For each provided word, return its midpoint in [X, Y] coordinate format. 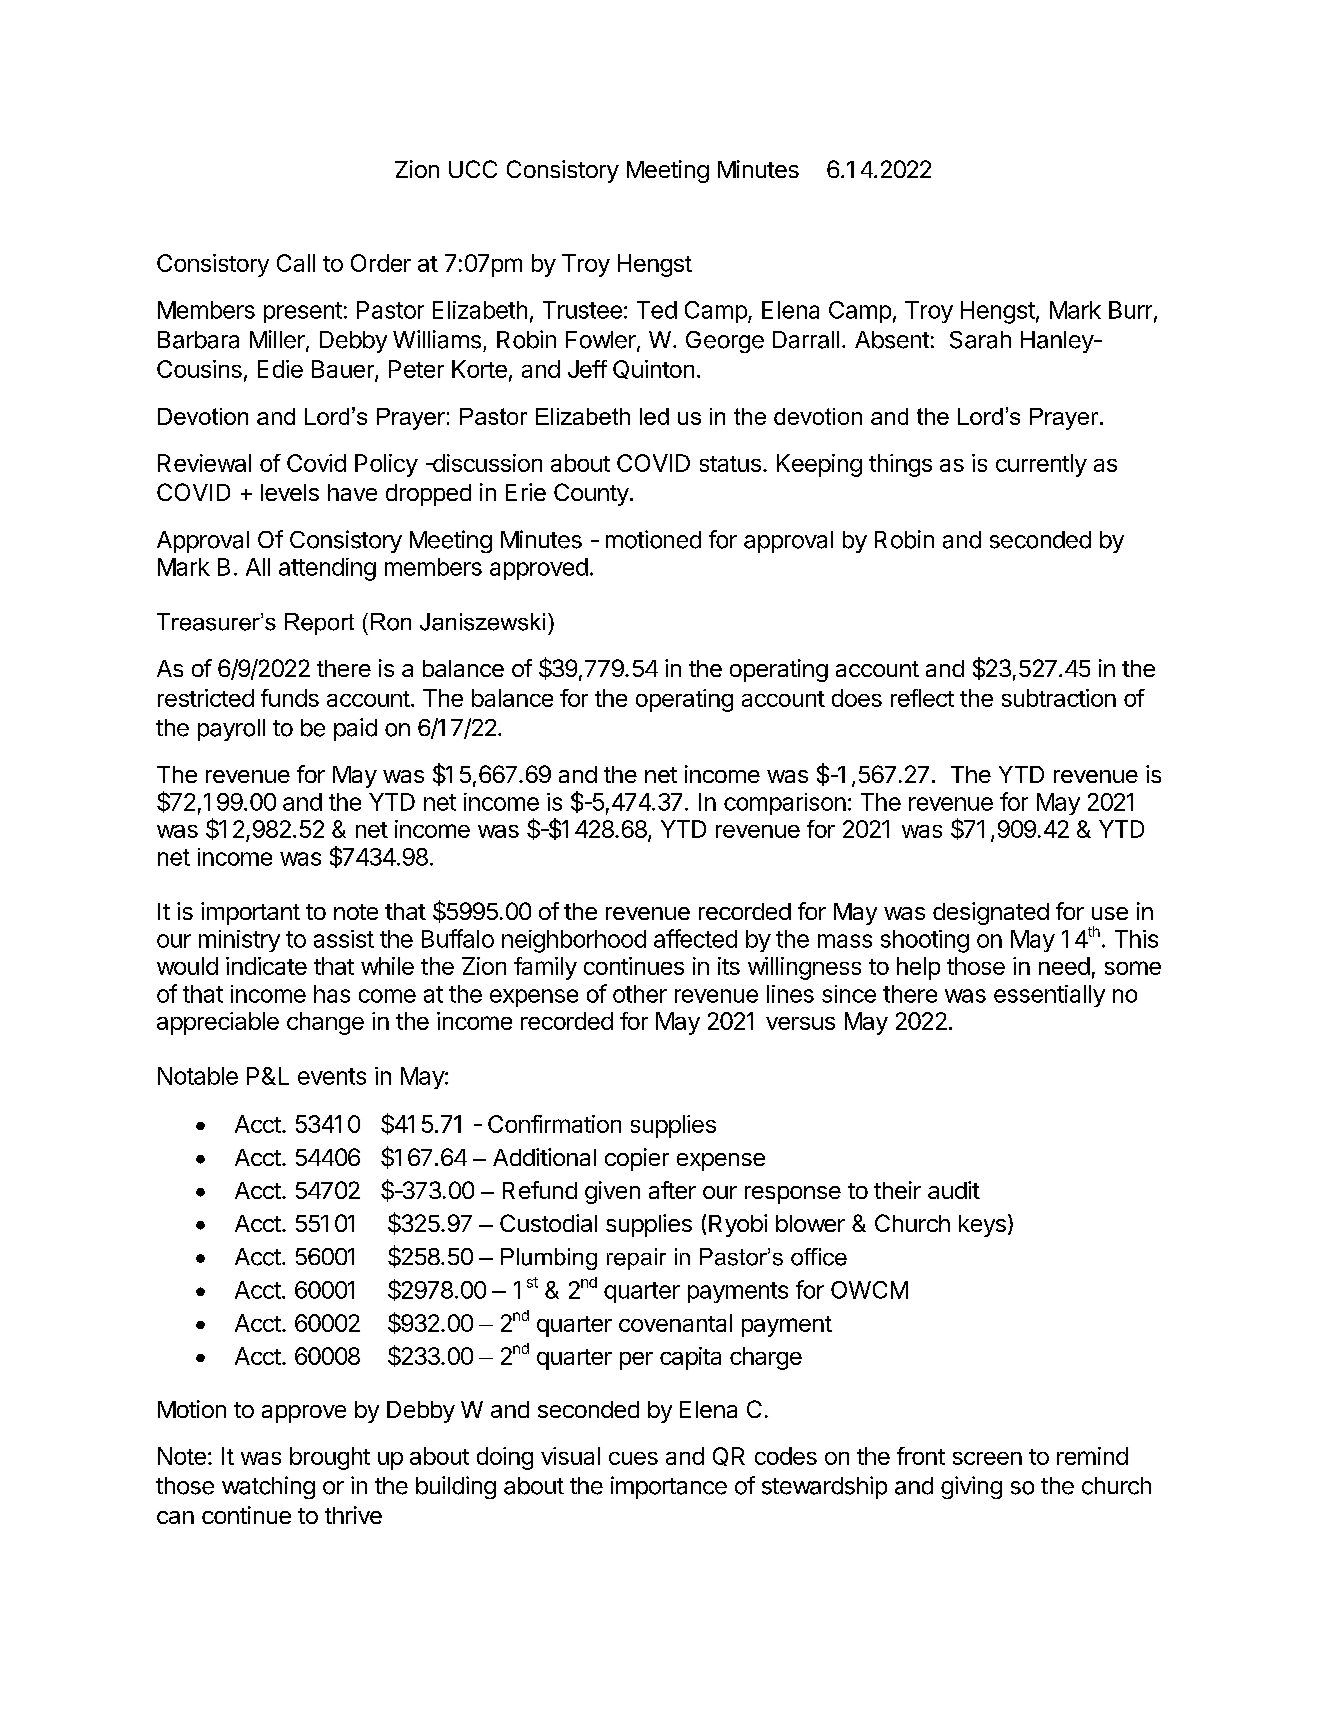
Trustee [582, 310]
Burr [1132, 311]
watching [268, 1487]
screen [987, 1458]
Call [296, 263]
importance [669, 1487]
